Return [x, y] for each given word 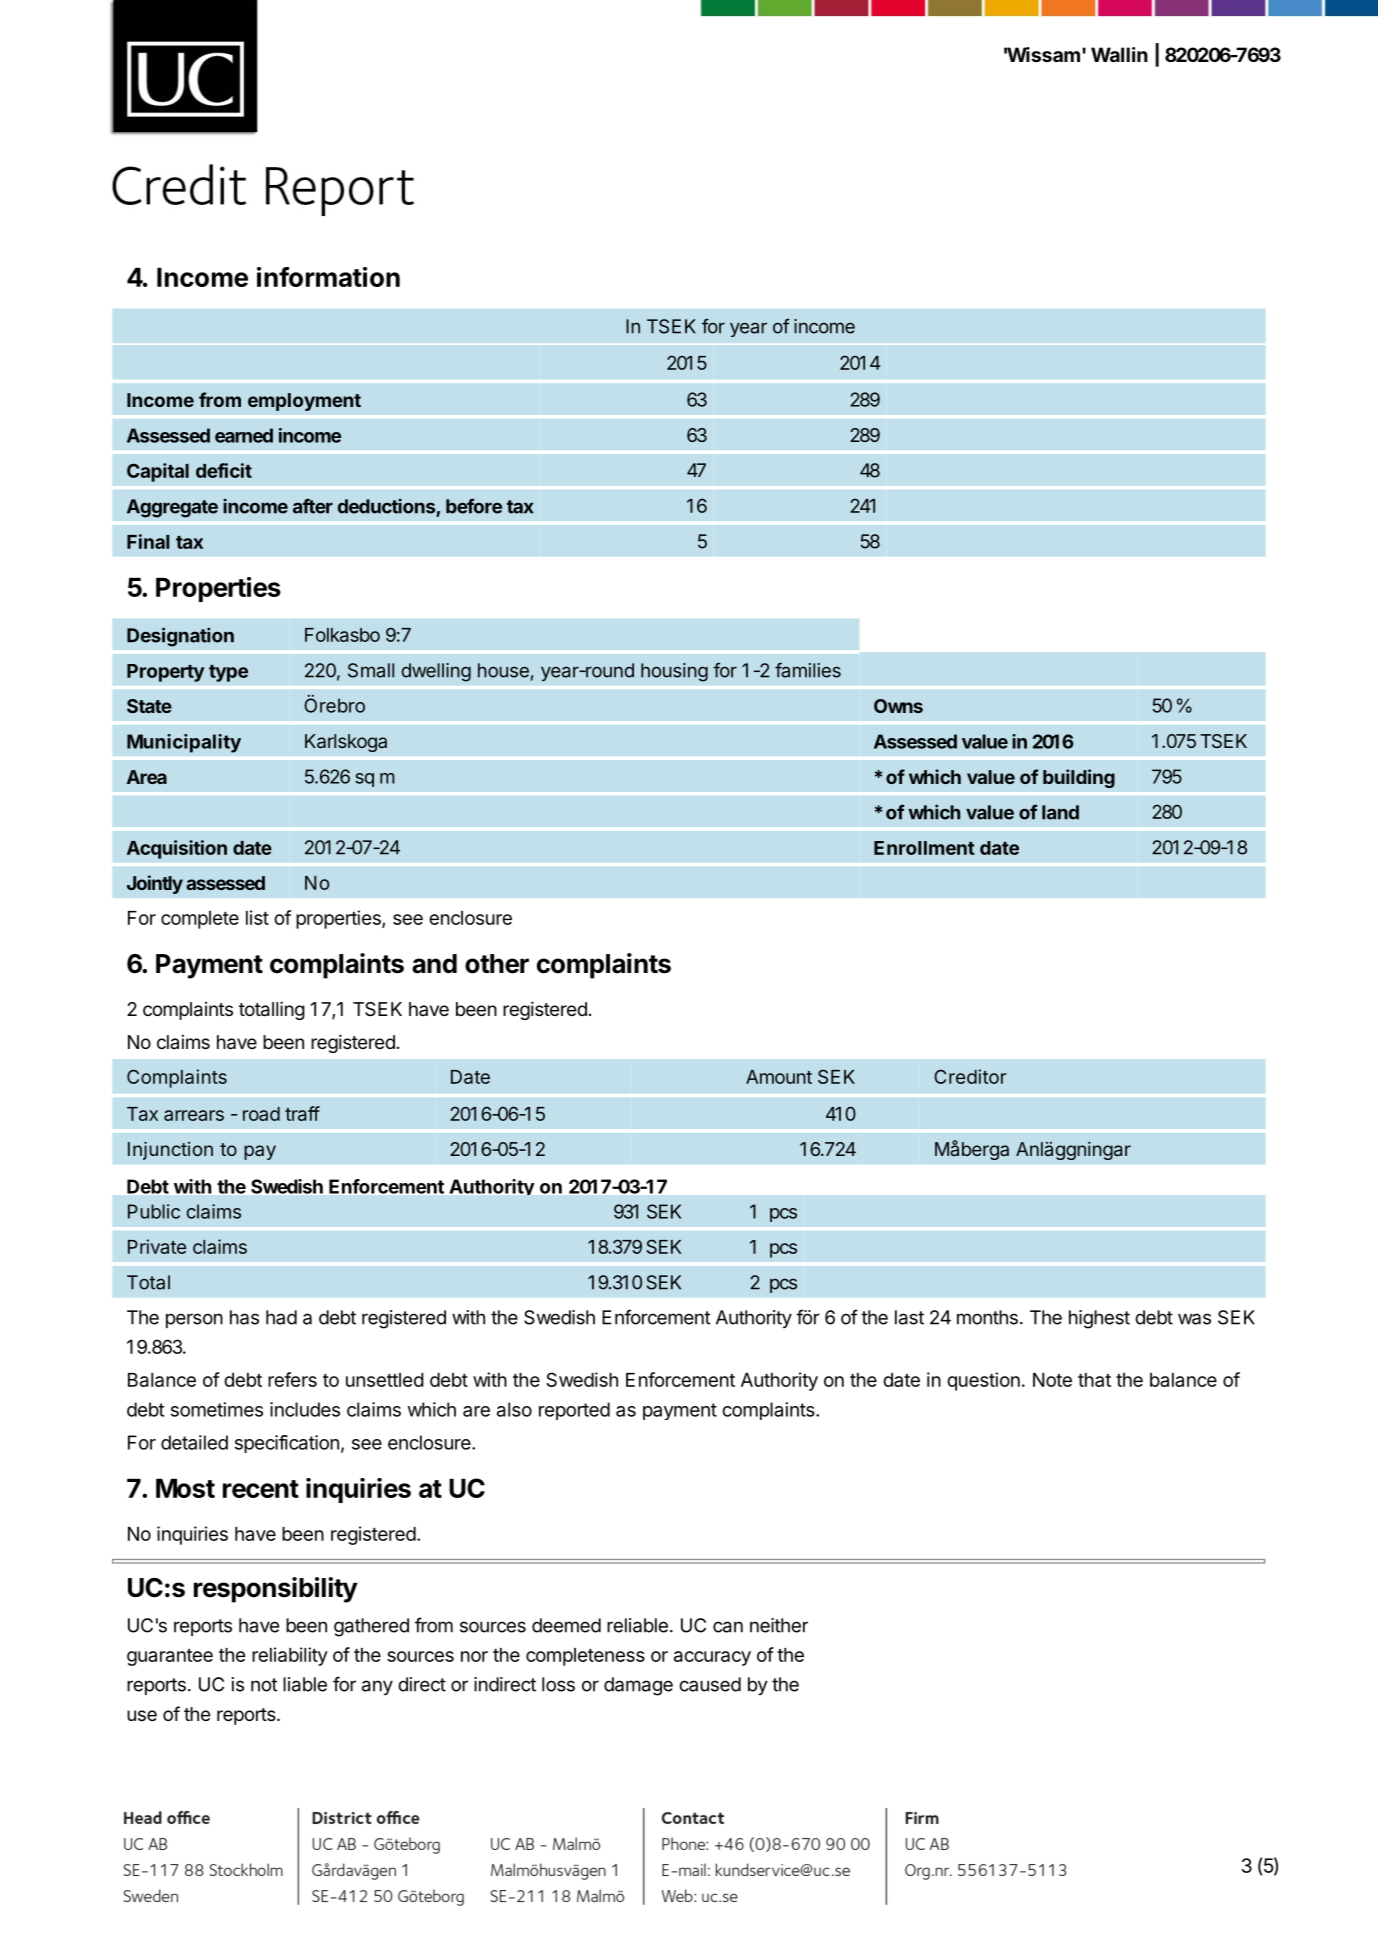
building [1079, 778]
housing [674, 672]
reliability [290, 1656]
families [808, 670]
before [474, 506]
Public [154, 1211]
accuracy [712, 1658]
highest [1099, 1319]
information [328, 277]
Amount [779, 1077]
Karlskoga [346, 743]
